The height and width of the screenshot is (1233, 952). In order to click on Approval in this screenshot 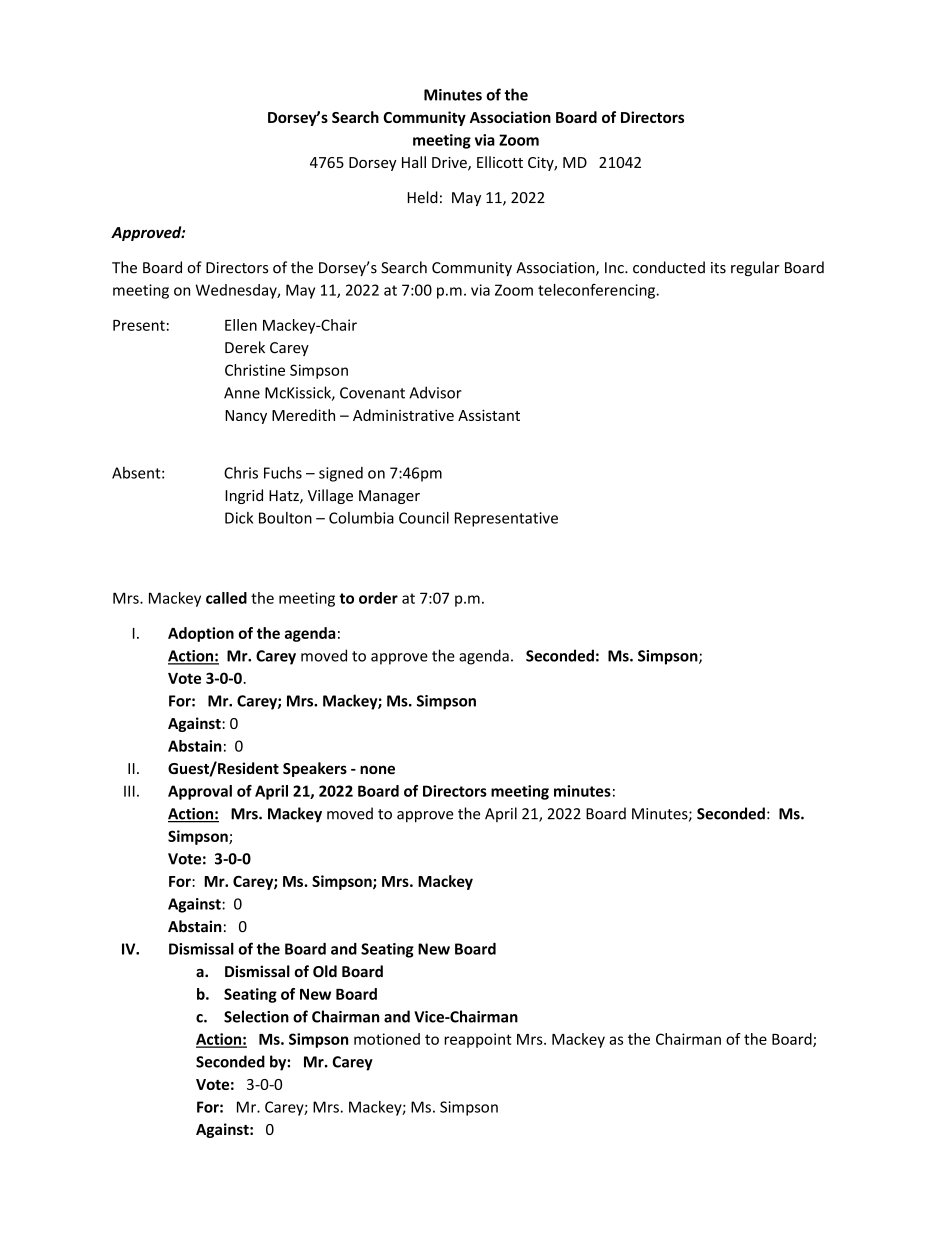, I will do `click(200, 792)`.
